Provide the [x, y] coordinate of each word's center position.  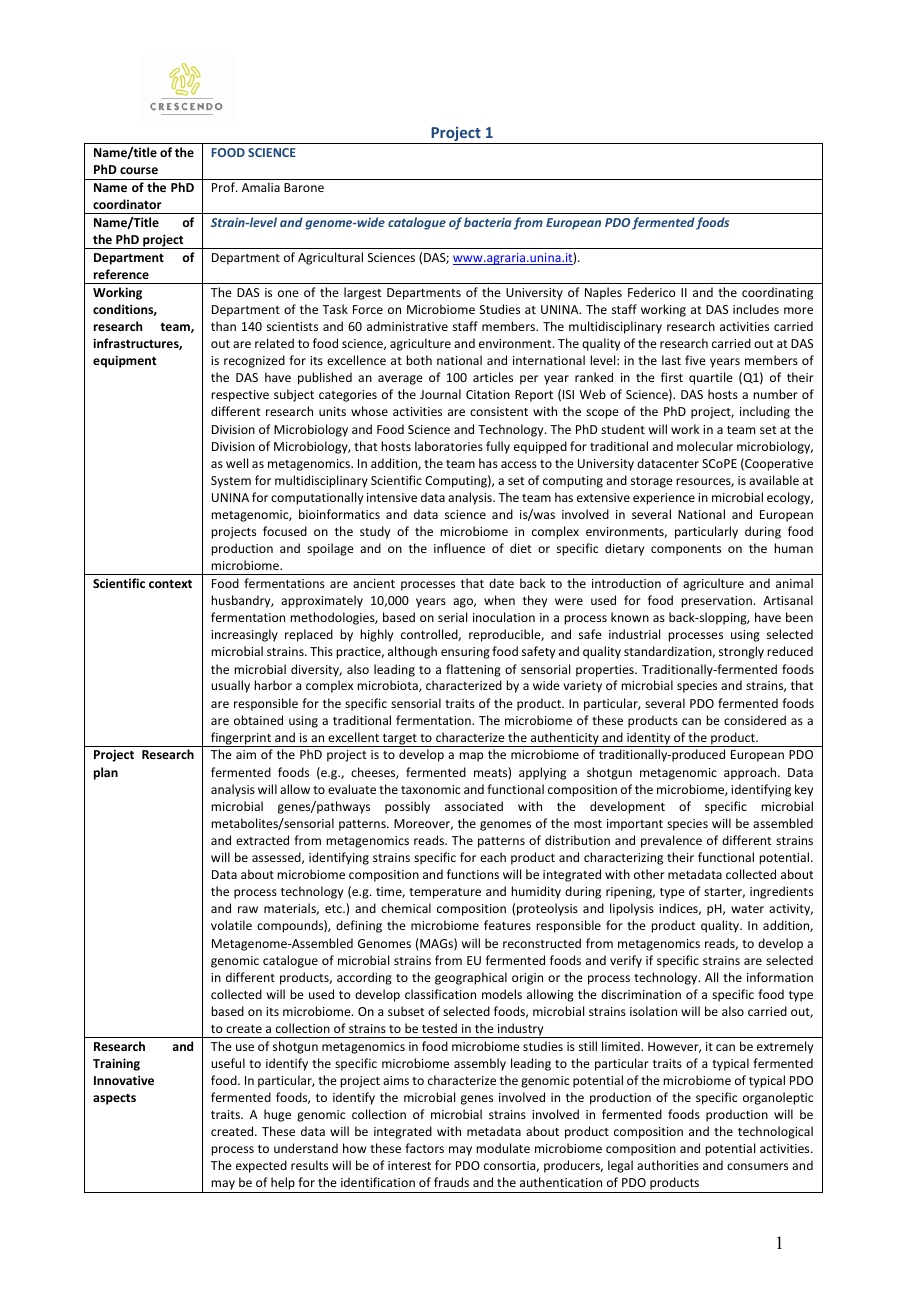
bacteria [487, 222]
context [170, 583]
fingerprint [241, 739]
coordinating [777, 293]
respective [240, 396]
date [501, 583]
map [471, 757]
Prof [224, 187]
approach [751, 773]
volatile [231, 925]
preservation [716, 602]
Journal [440, 394]
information [780, 977]
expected [261, 1166]
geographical [471, 978]
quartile [711, 378]
